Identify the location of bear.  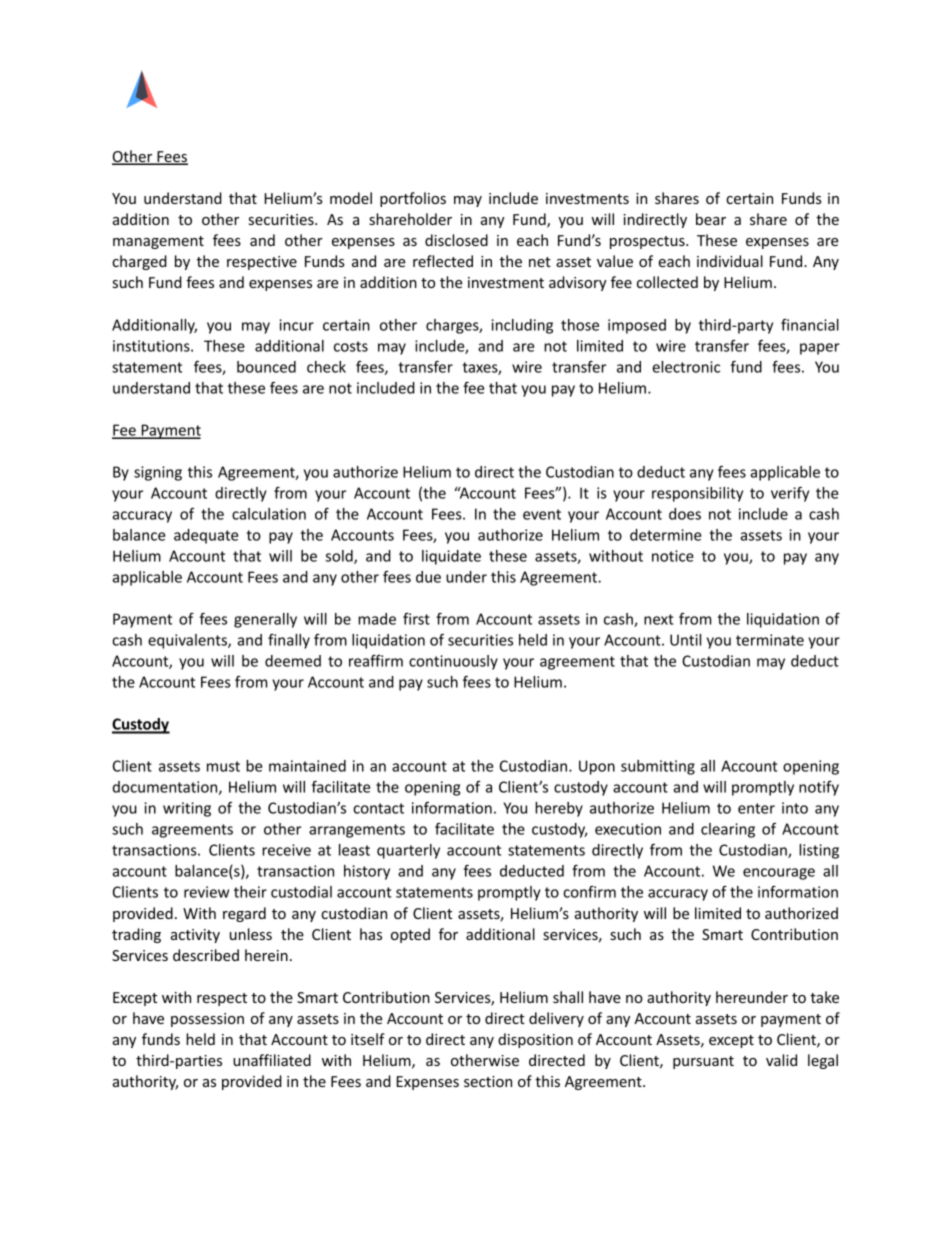
(711, 219).
